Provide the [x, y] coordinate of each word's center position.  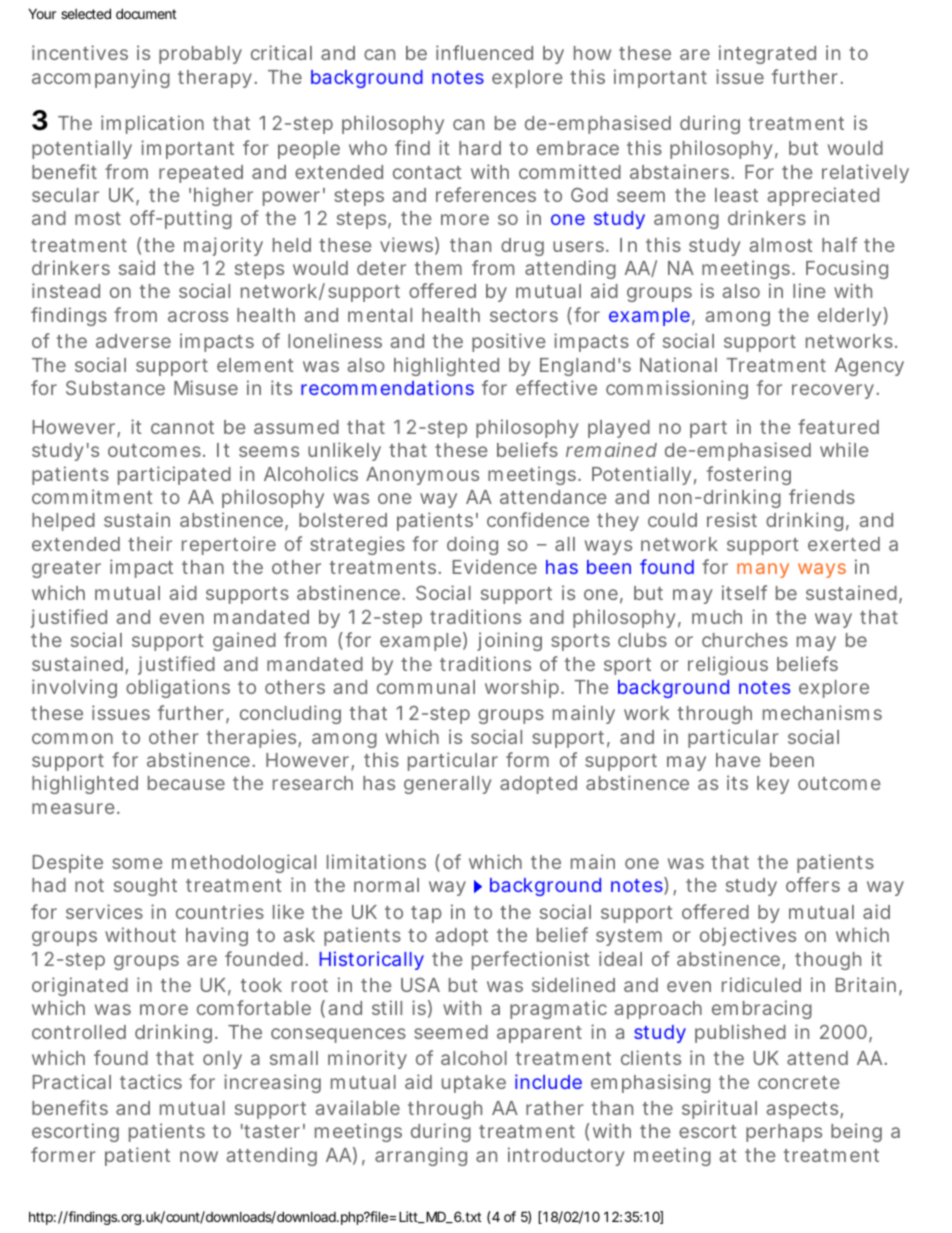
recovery [833, 391]
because [186, 783]
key [773, 785]
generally [448, 785]
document [146, 13]
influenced [484, 52]
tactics [151, 1081]
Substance [115, 388]
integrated [767, 54]
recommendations [387, 387]
